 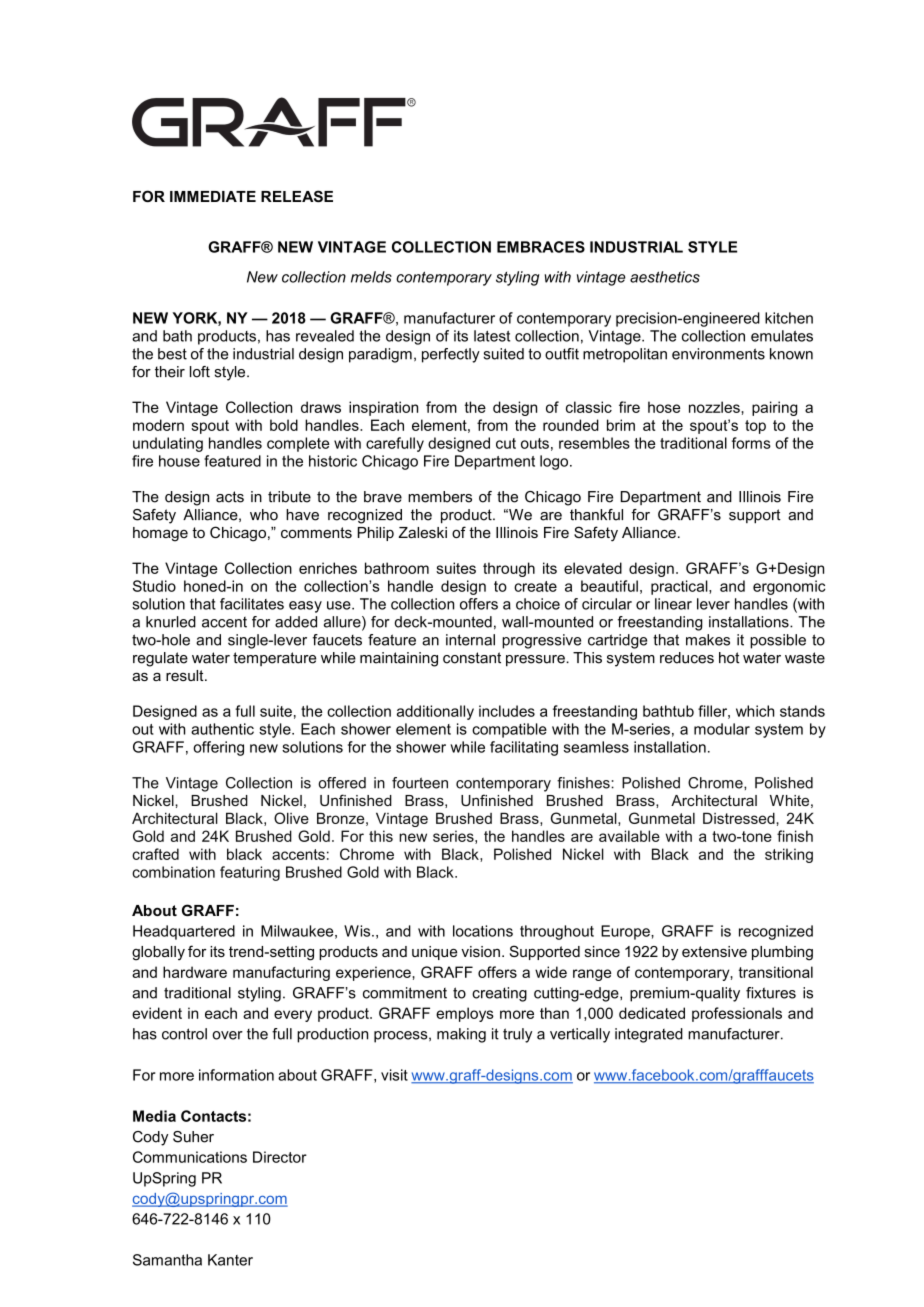 What do you see at coordinates (394, 1075) in the screenshot?
I see `visit` at bounding box center [394, 1075].
